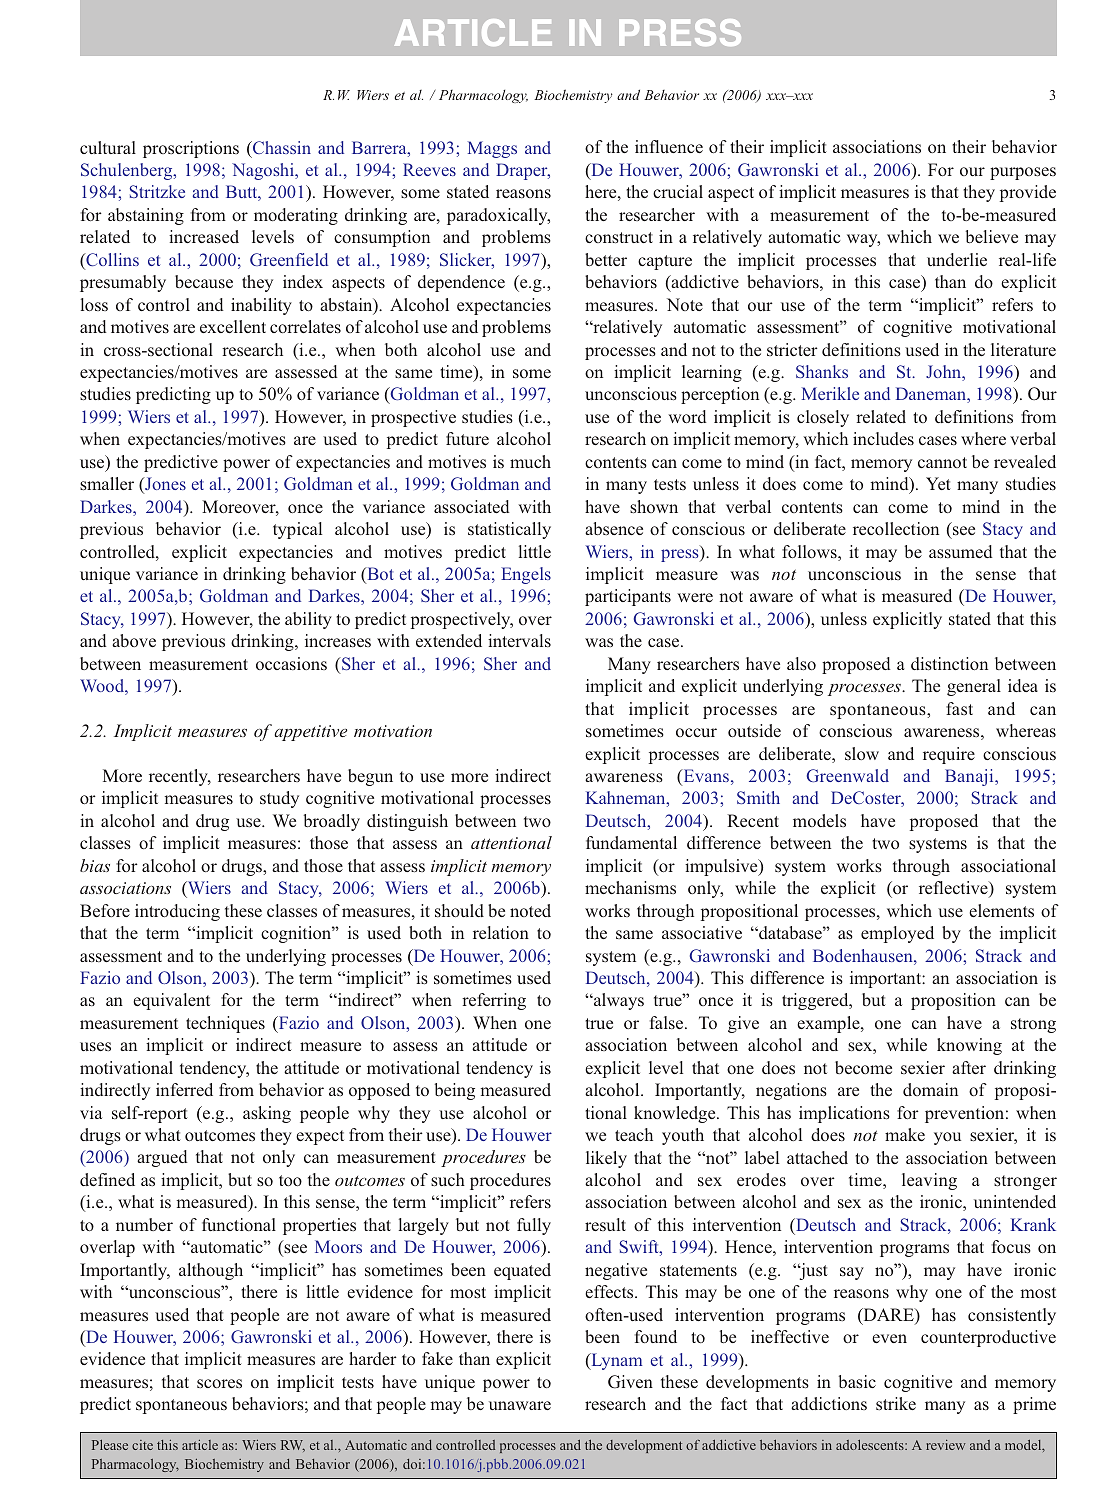  I want to click on increased, so click(204, 236).
